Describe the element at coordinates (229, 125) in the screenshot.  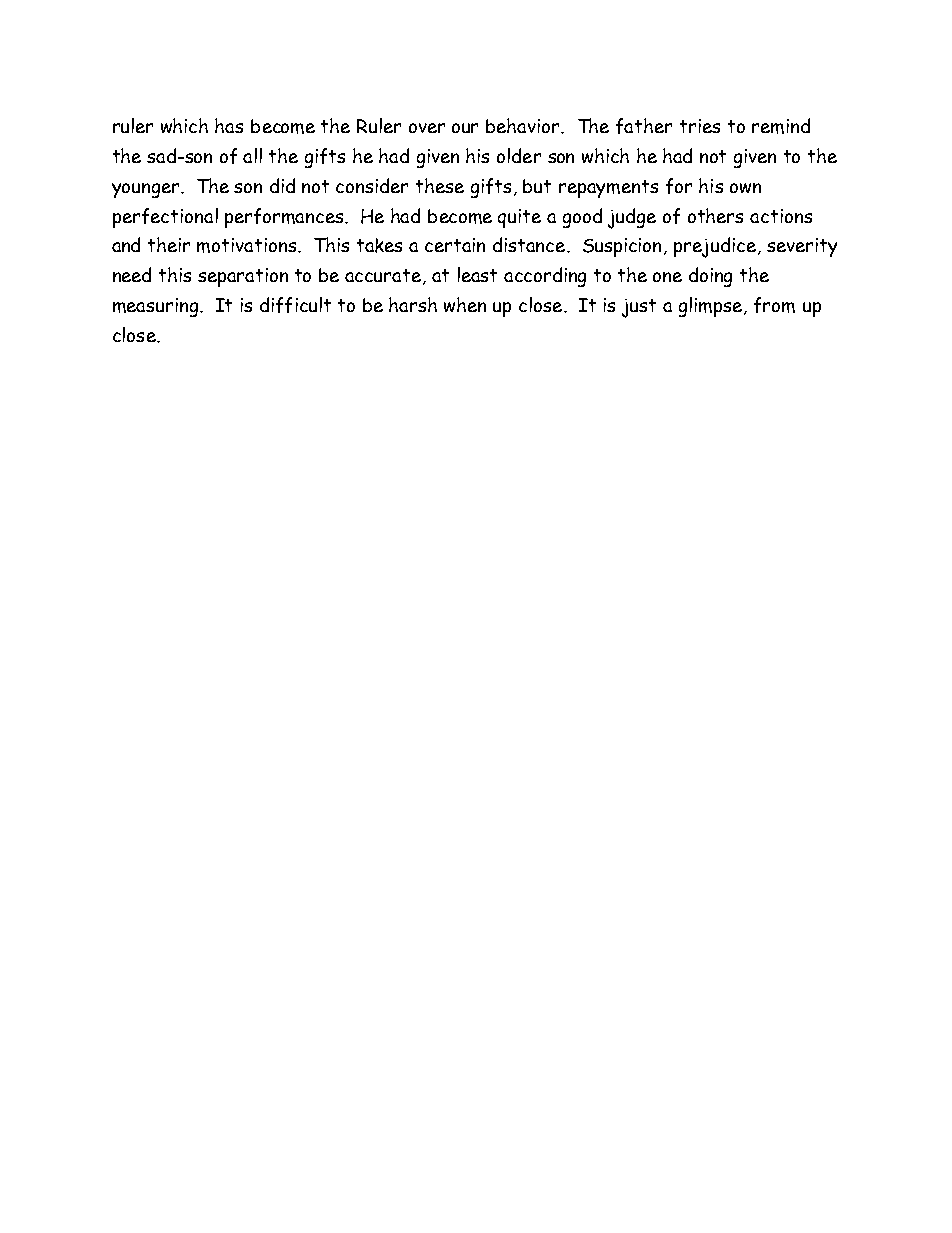
I see `has` at that location.
